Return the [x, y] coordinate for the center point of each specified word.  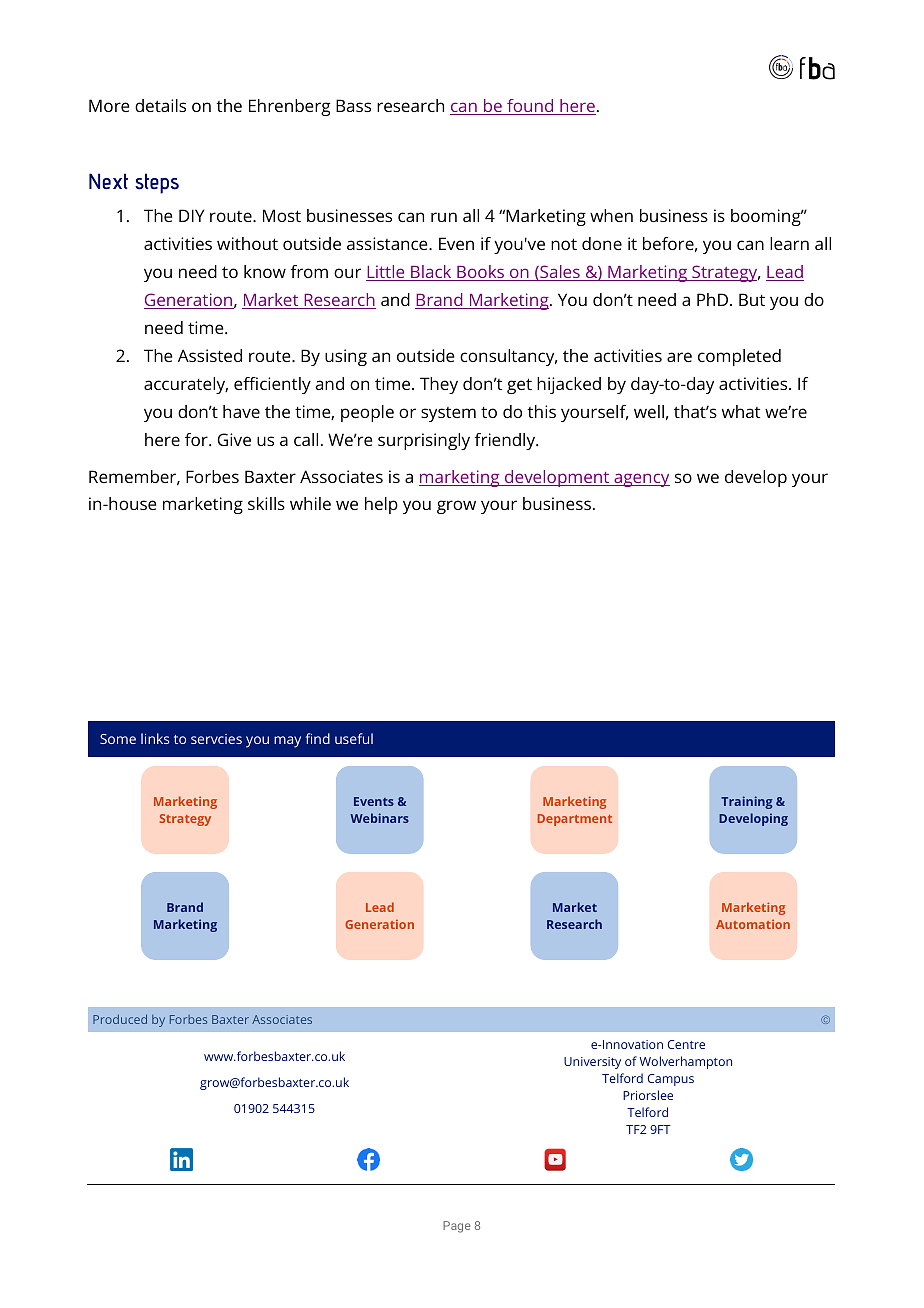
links [155, 738]
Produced [120, 1019]
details [160, 105]
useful [354, 738]
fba [817, 68]
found [530, 107]
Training [747, 802]
